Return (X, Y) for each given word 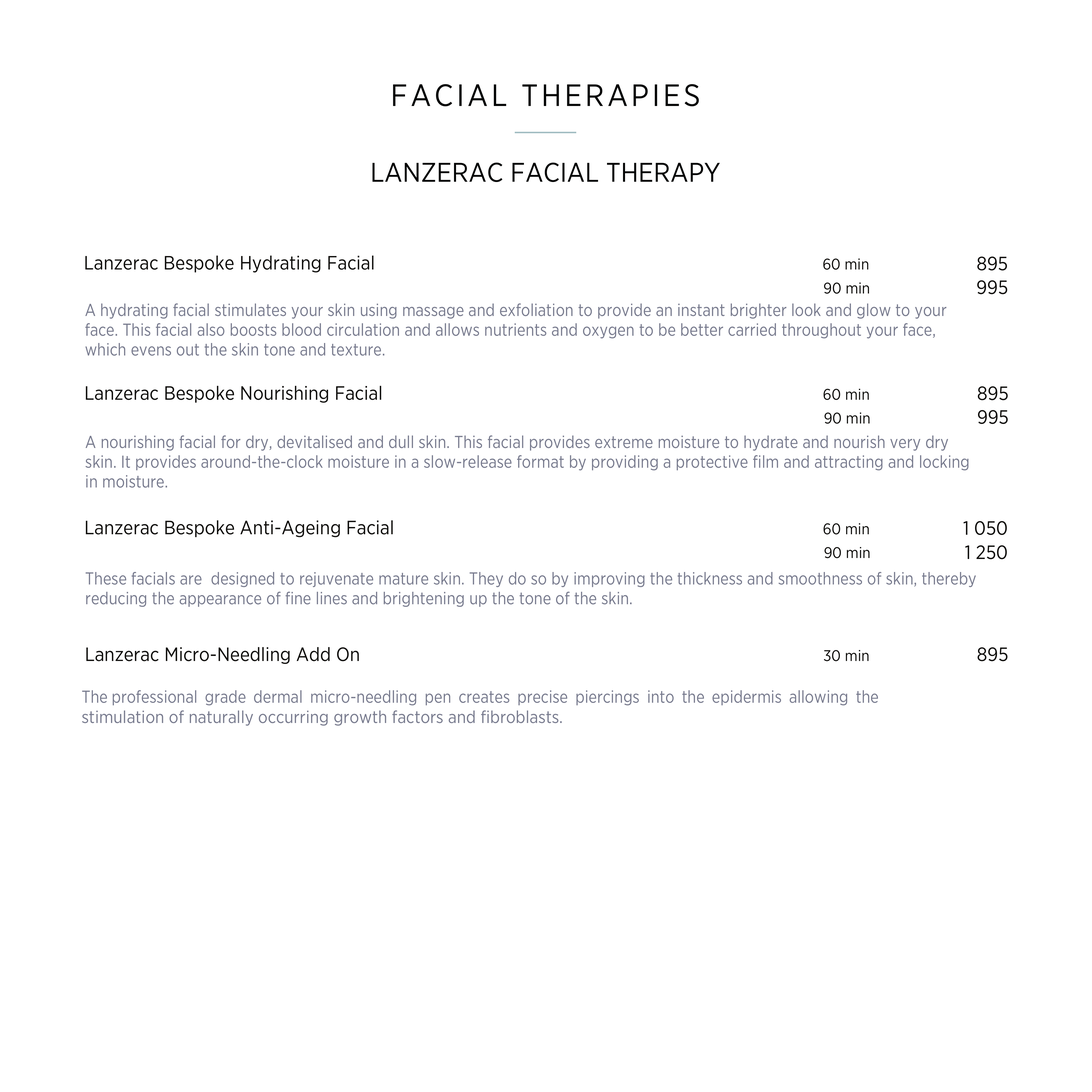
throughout (821, 331)
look (806, 309)
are (191, 580)
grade (225, 698)
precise (542, 697)
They (486, 579)
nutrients (515, 329)
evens (151, 351)
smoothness (820, 578)
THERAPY (663, 172)
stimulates (250, 309)
